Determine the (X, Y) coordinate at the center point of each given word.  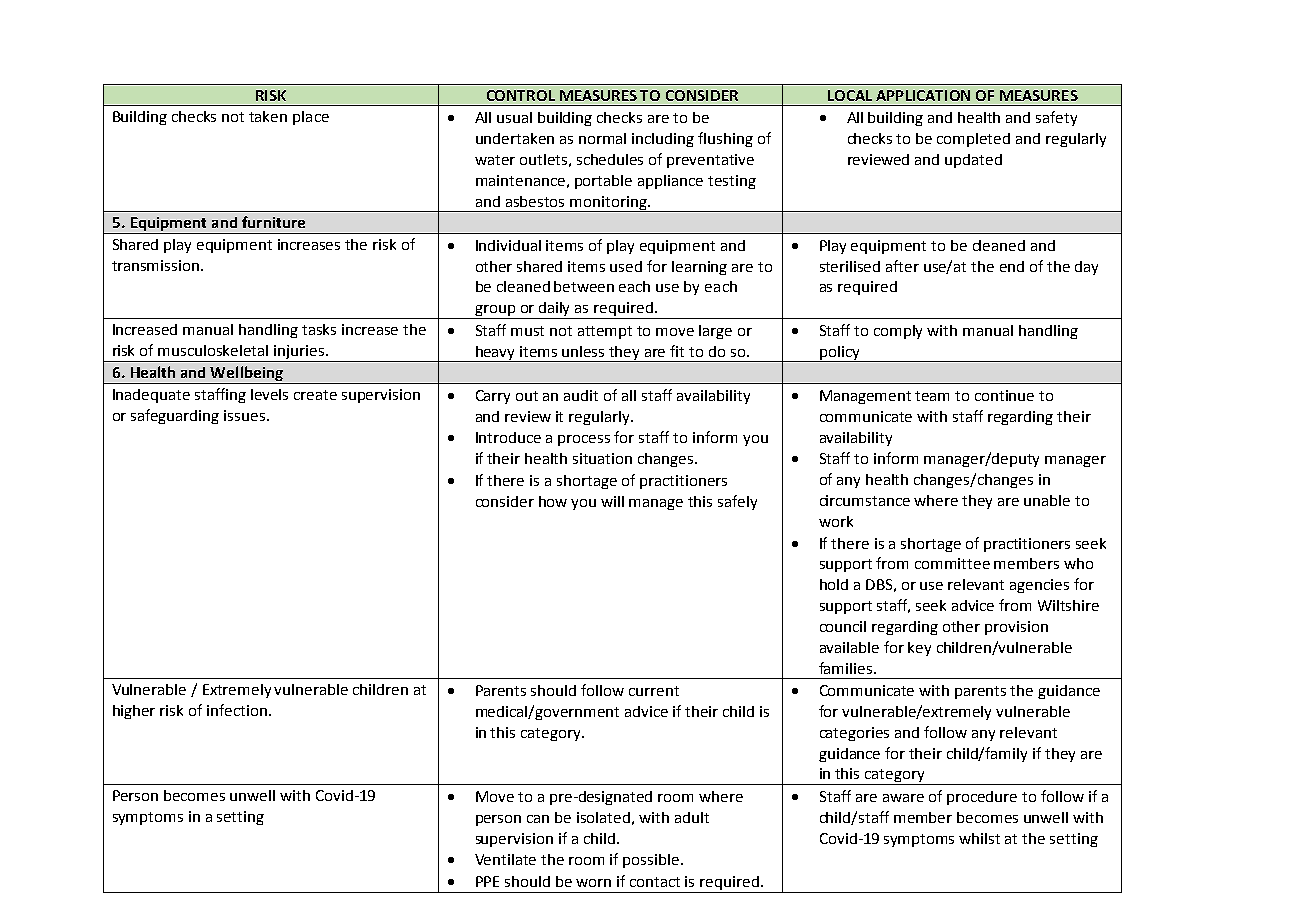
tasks (319, 329)
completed (973, 140)
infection (237, 710)
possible (651, 861)
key (919, 649)
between (584, 286)
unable (1047, 500)
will (612, 501)
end (1012, 266)
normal (602, 138)
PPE (487, 881)
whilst (979, 838)
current (654, 691)
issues (244, 415)
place (311, 118)
